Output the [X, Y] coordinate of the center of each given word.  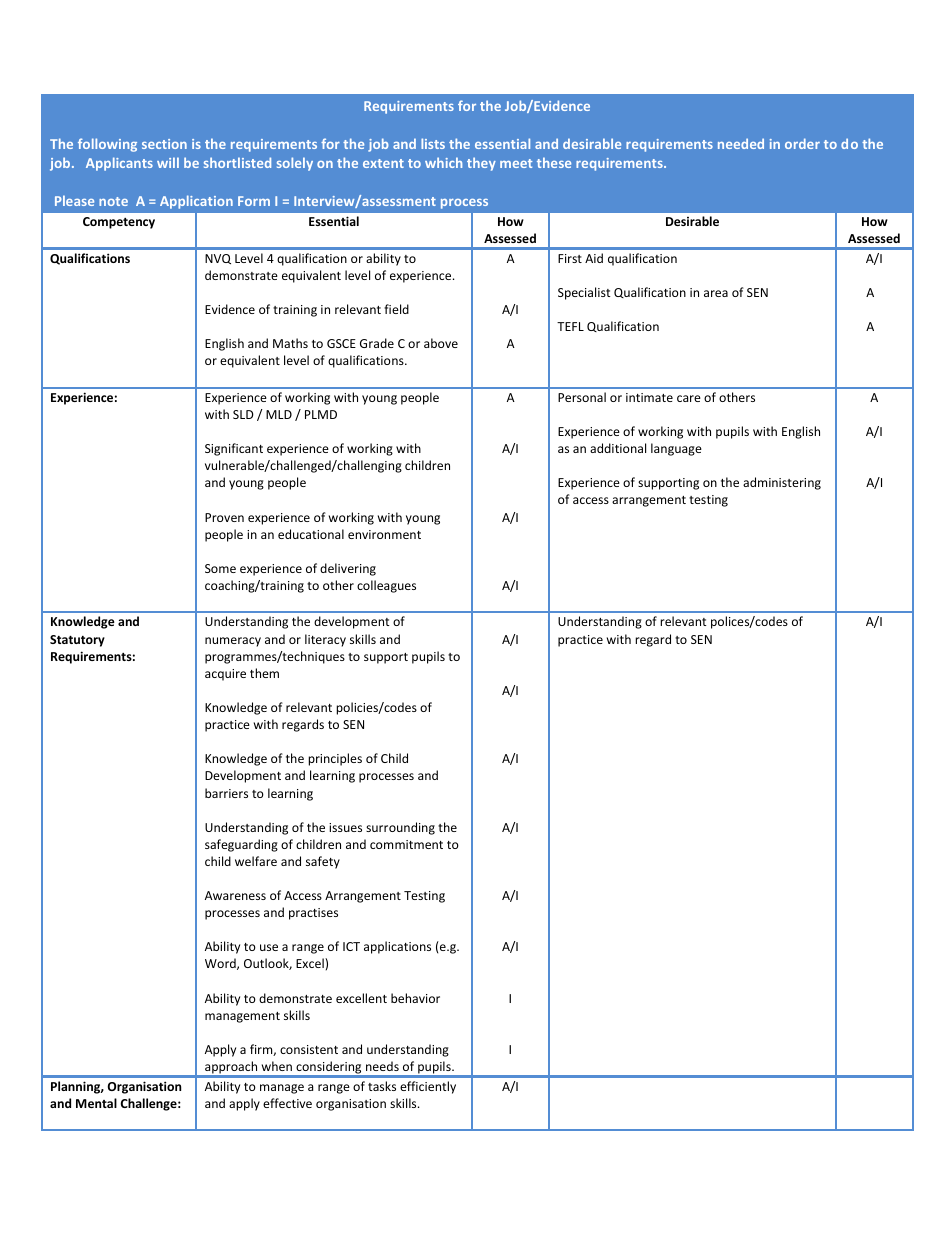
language [676, 449]
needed [741, 143]
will [168, 162]
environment [384, 534]
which [443, 162]
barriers [226, 793]
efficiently [428, 1087]
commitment [406, 844]
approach [231, 1069]
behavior [415, 998]
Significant [234, 449]
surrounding [400, 828]
